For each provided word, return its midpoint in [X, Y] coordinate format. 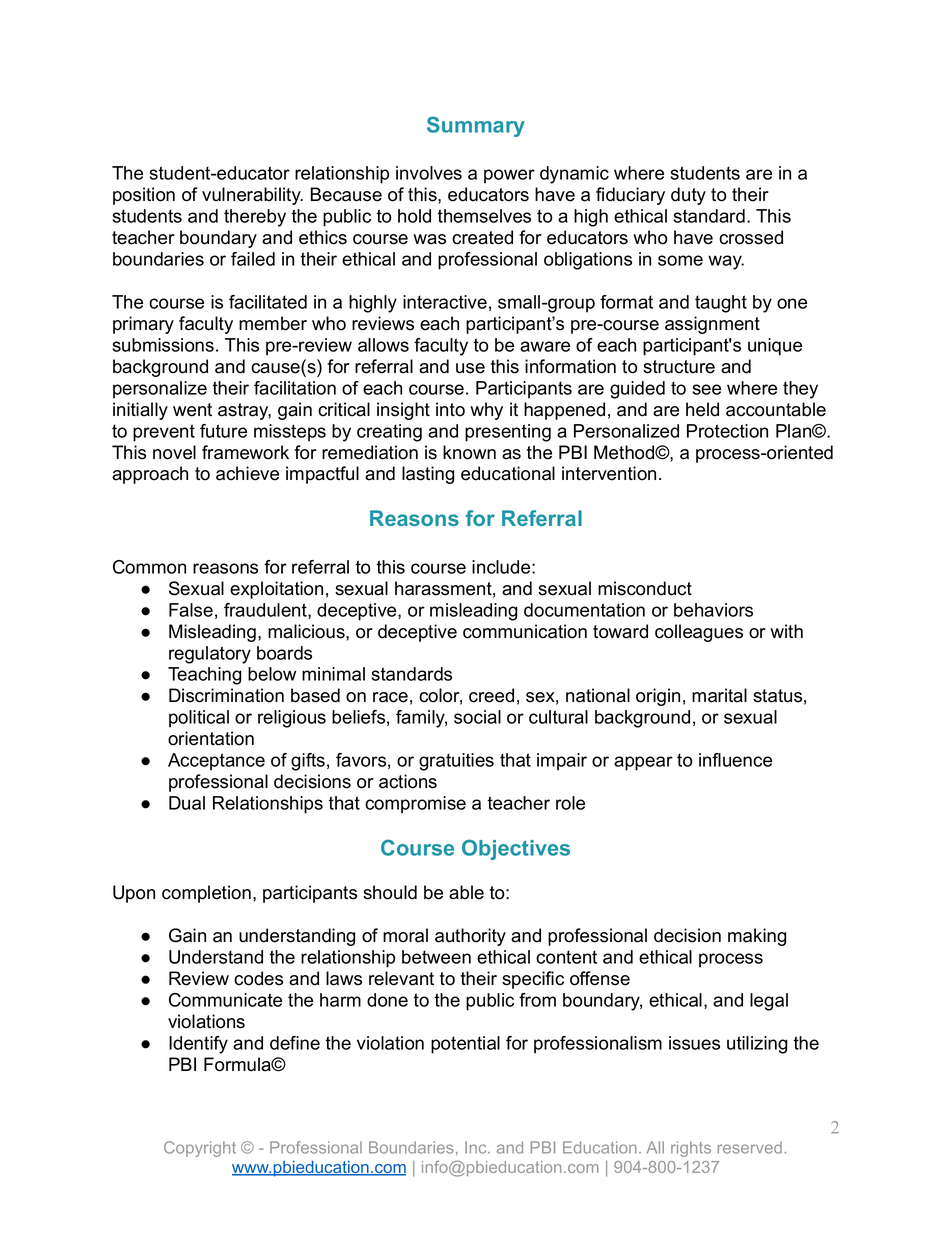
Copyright [200, 1149]
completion [206, 894]
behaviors [713, 610]
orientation [211, 738]
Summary [476, 126]
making [757, 937]
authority [470, 937]
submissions [163, 345]
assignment [712, 325]
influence [735, 760]
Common [149, 567]
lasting [428, 475]
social [477, 717]
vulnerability [252, 196]
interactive [445, 302]
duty [688, 196]
